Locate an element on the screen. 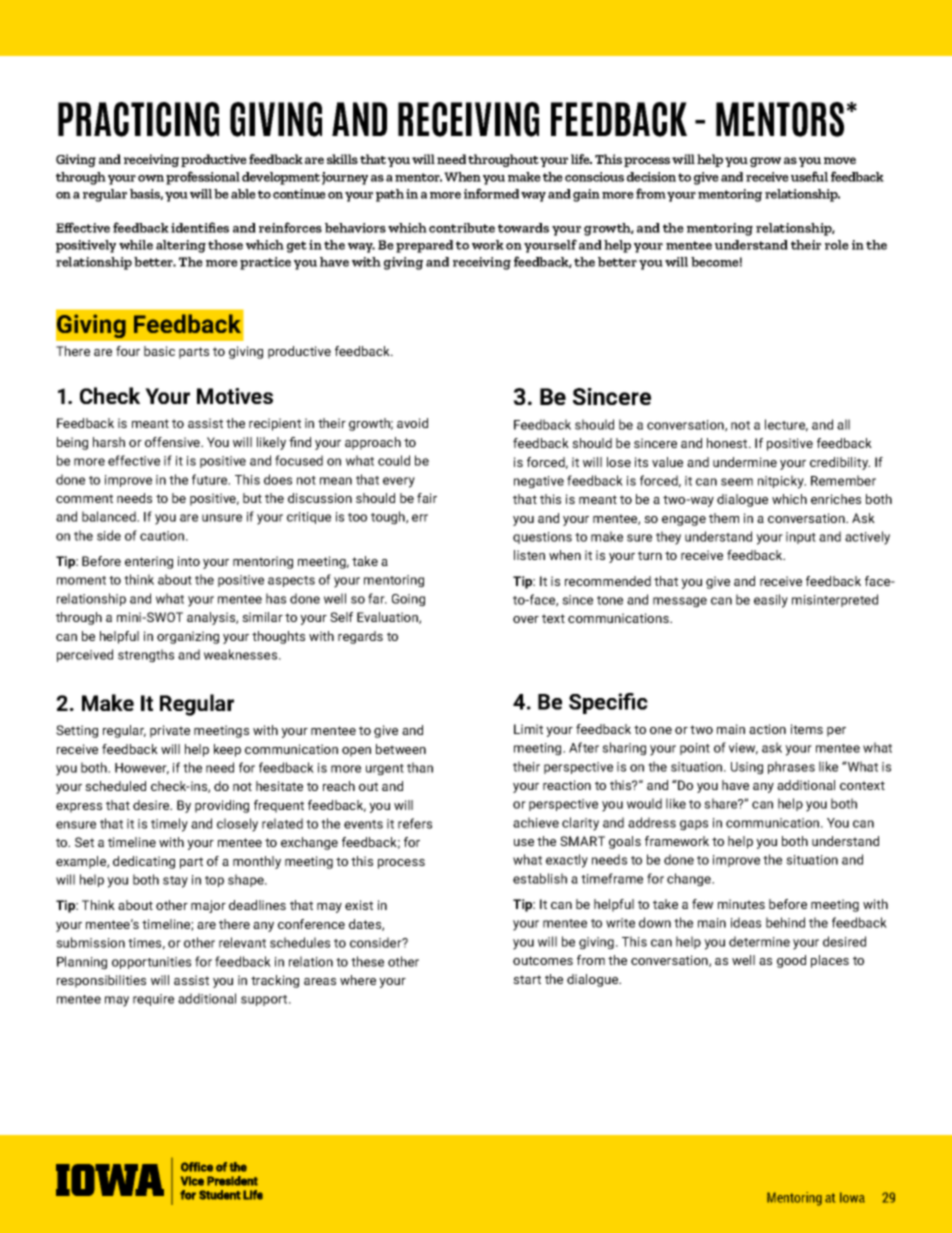 The height and width of the screenshot is (1233, 952). establish is located at coordinates (540, 878).
